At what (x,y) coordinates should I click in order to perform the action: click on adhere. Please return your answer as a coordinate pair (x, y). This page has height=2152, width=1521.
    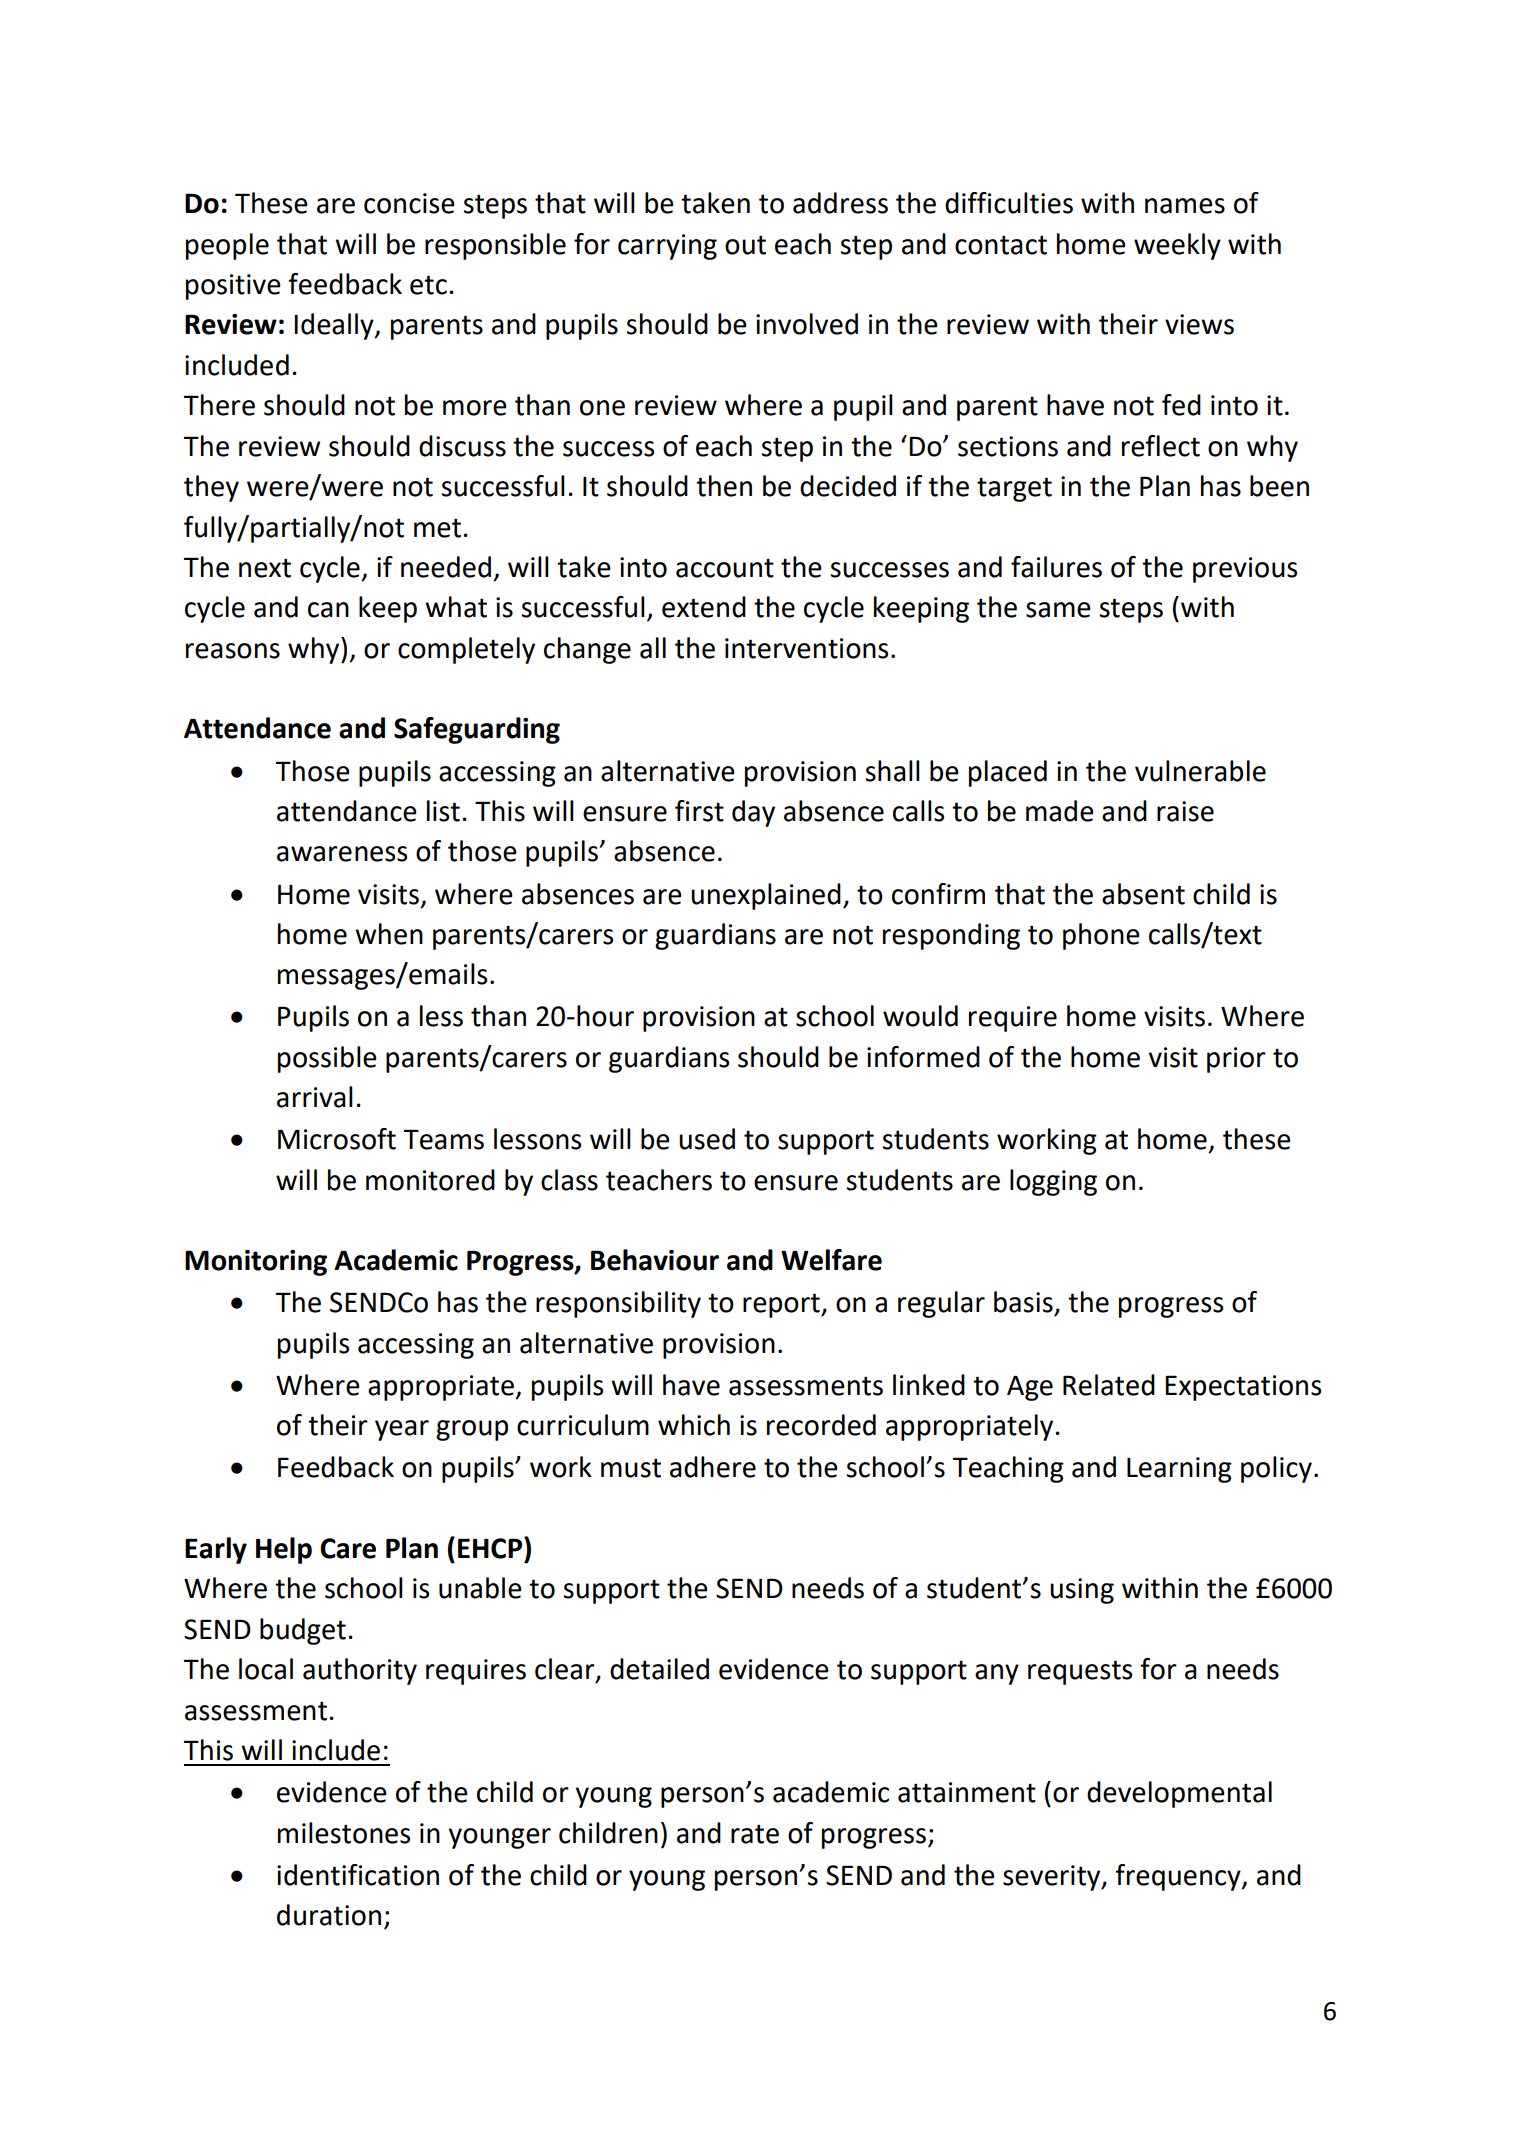
    Looking at the image, I should click on (713, 1467).
